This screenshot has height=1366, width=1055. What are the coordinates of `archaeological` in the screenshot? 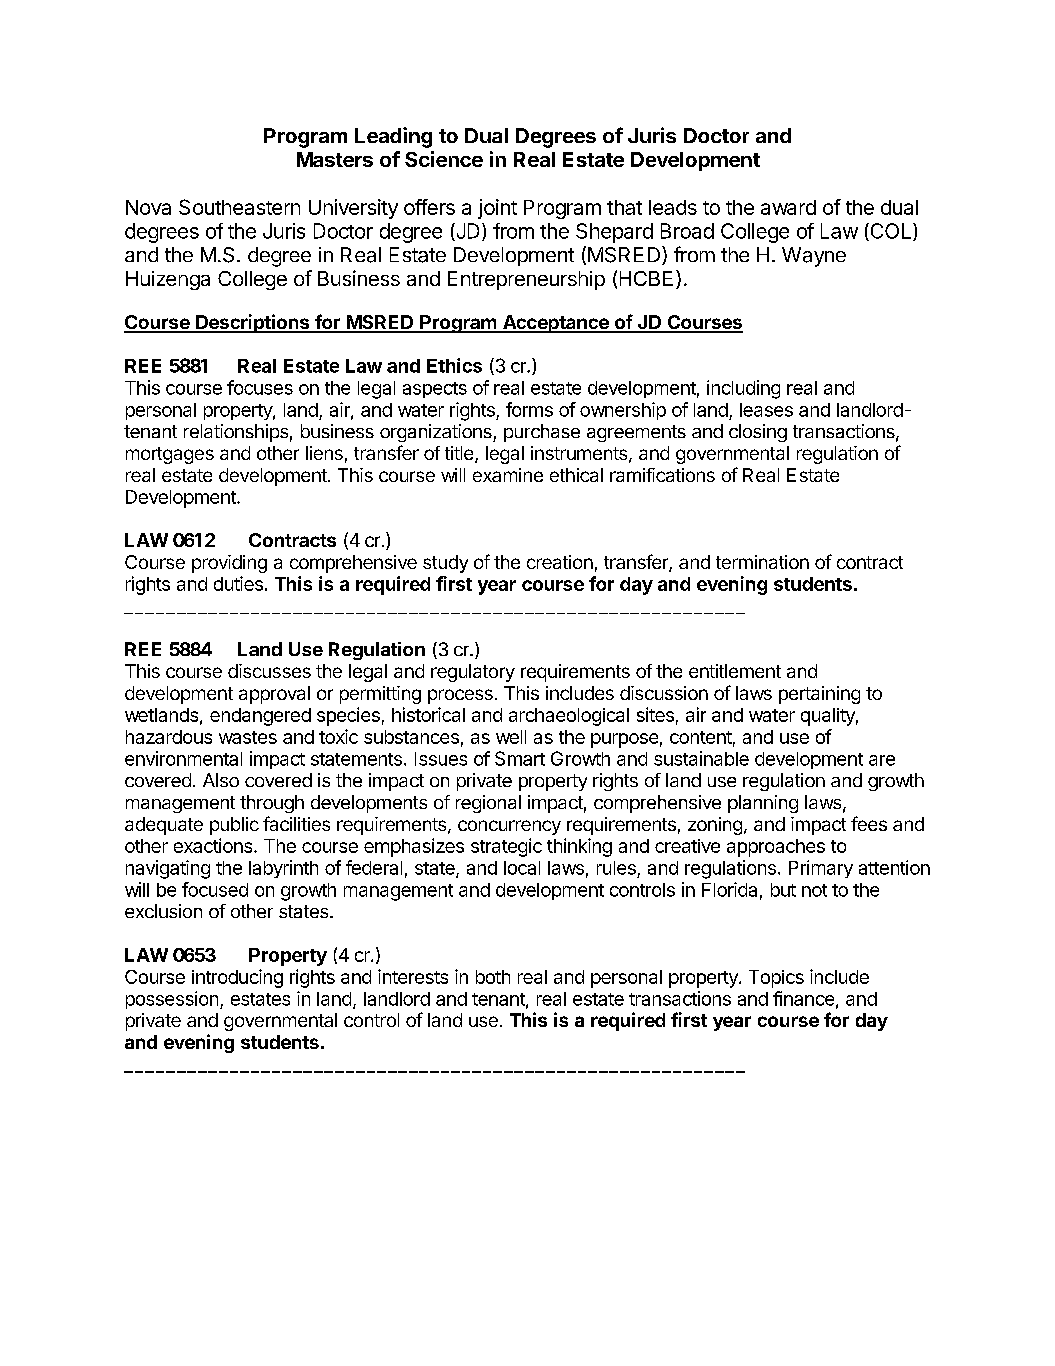 It's located at (569, 717).
